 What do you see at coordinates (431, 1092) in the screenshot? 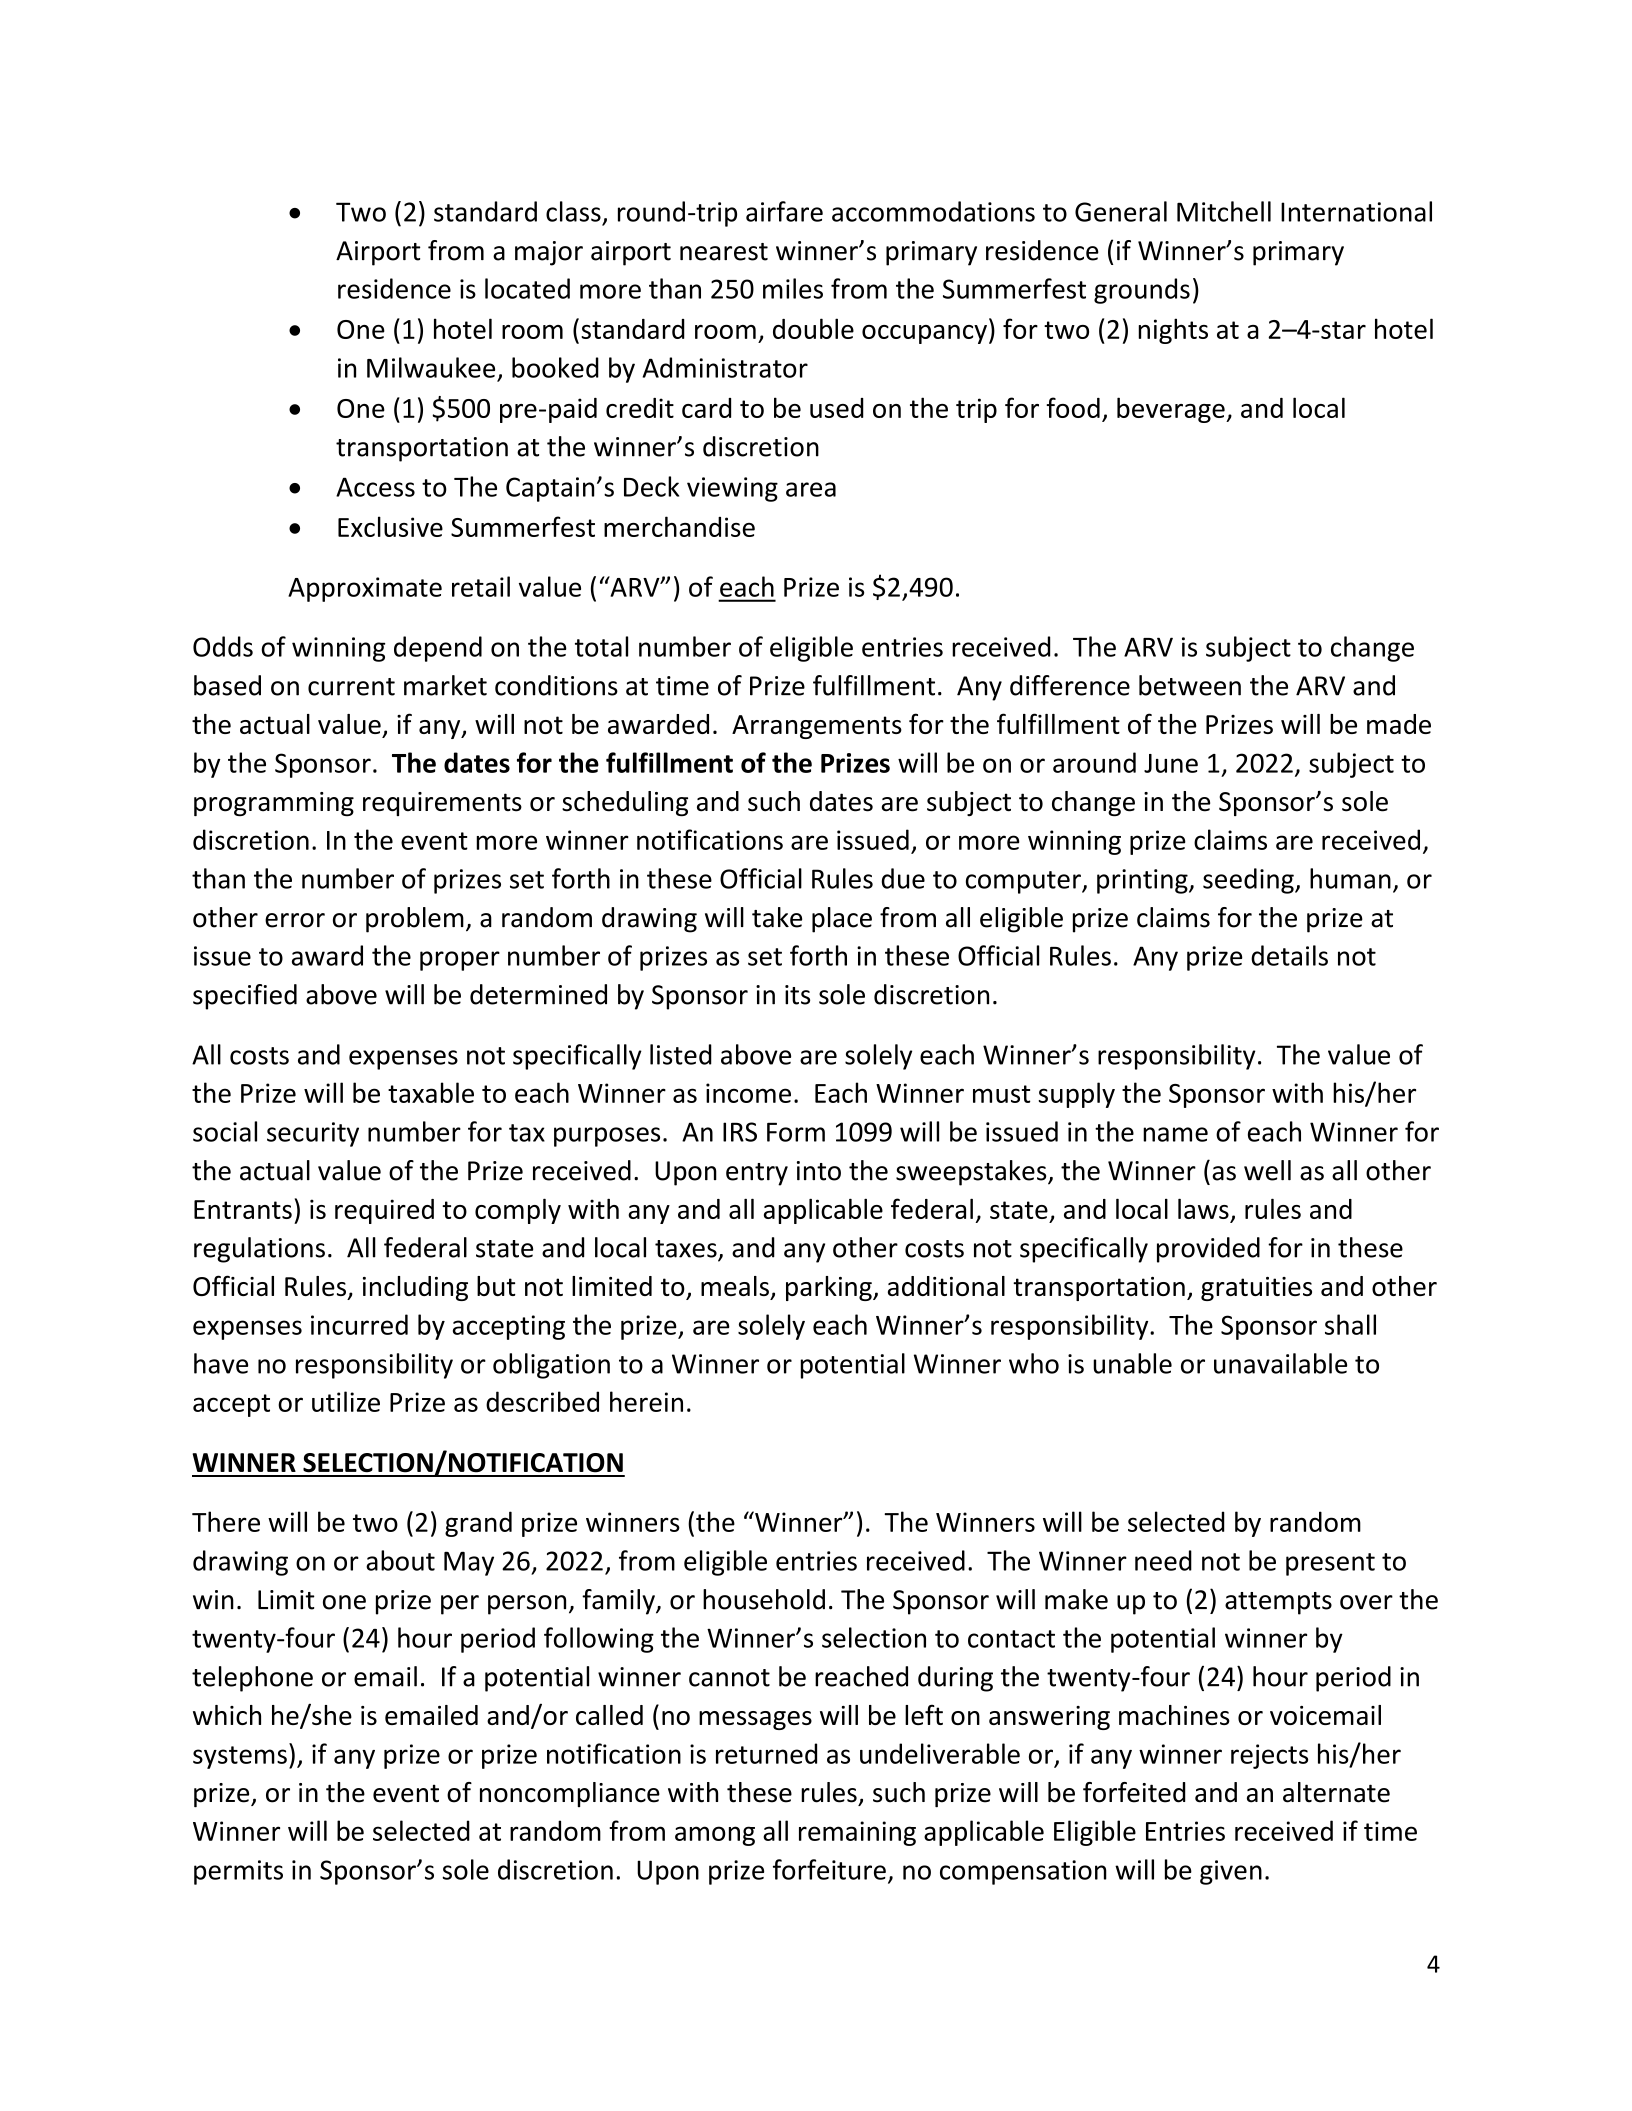
I see `taxable` at bounding box center [431, 1092].
